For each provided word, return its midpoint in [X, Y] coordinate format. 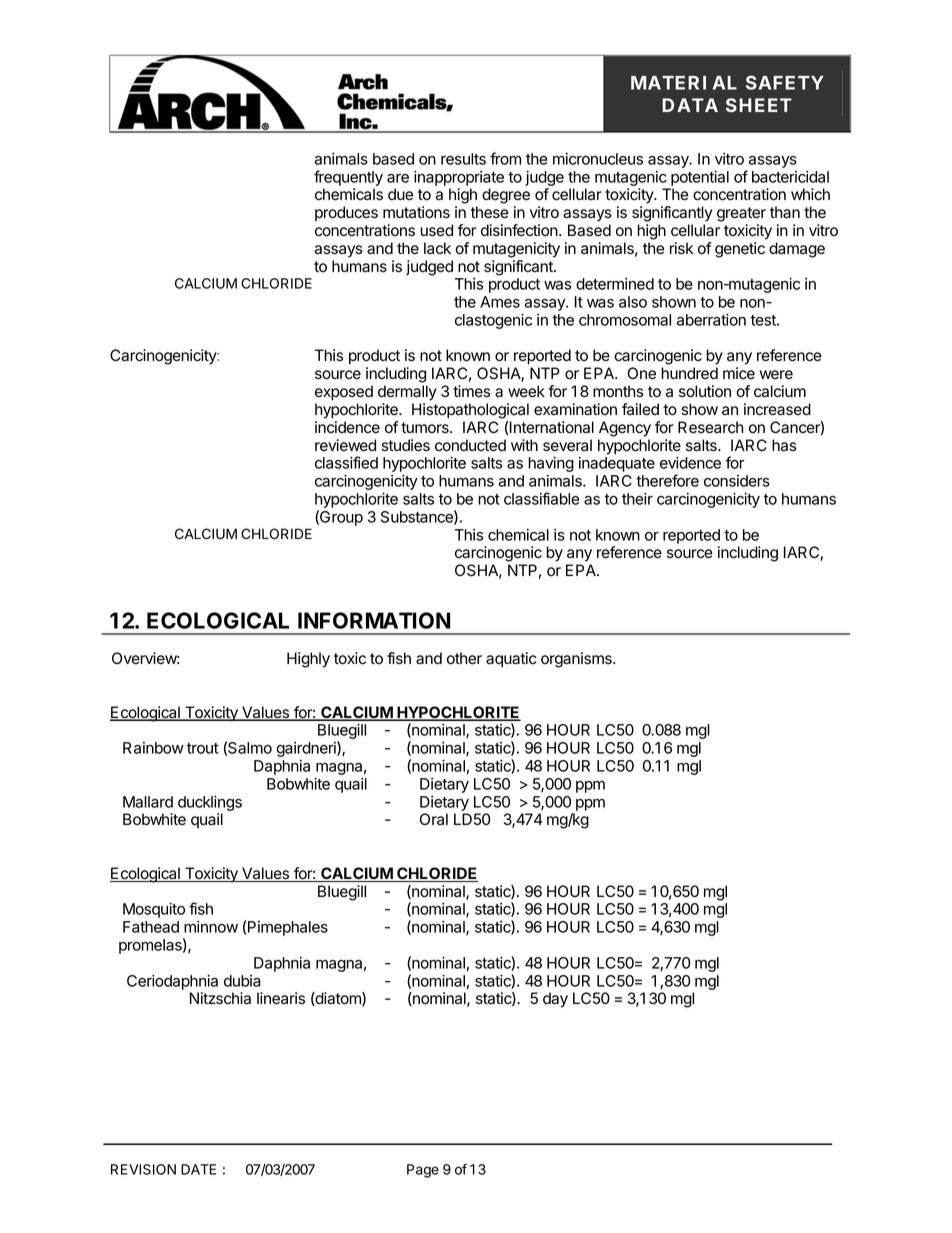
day [555, 1000]
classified [346, 462]
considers [737, 481]
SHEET [759, 105]
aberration [711, 320]
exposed [344, 393]
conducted [470, 445]
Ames [500, 302]
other [464, 658]
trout [203, 748]
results [463, 159]
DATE [198, 1169]
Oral [434, 819]
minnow [211, 927]
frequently [348, 178]
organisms [577, 660]
